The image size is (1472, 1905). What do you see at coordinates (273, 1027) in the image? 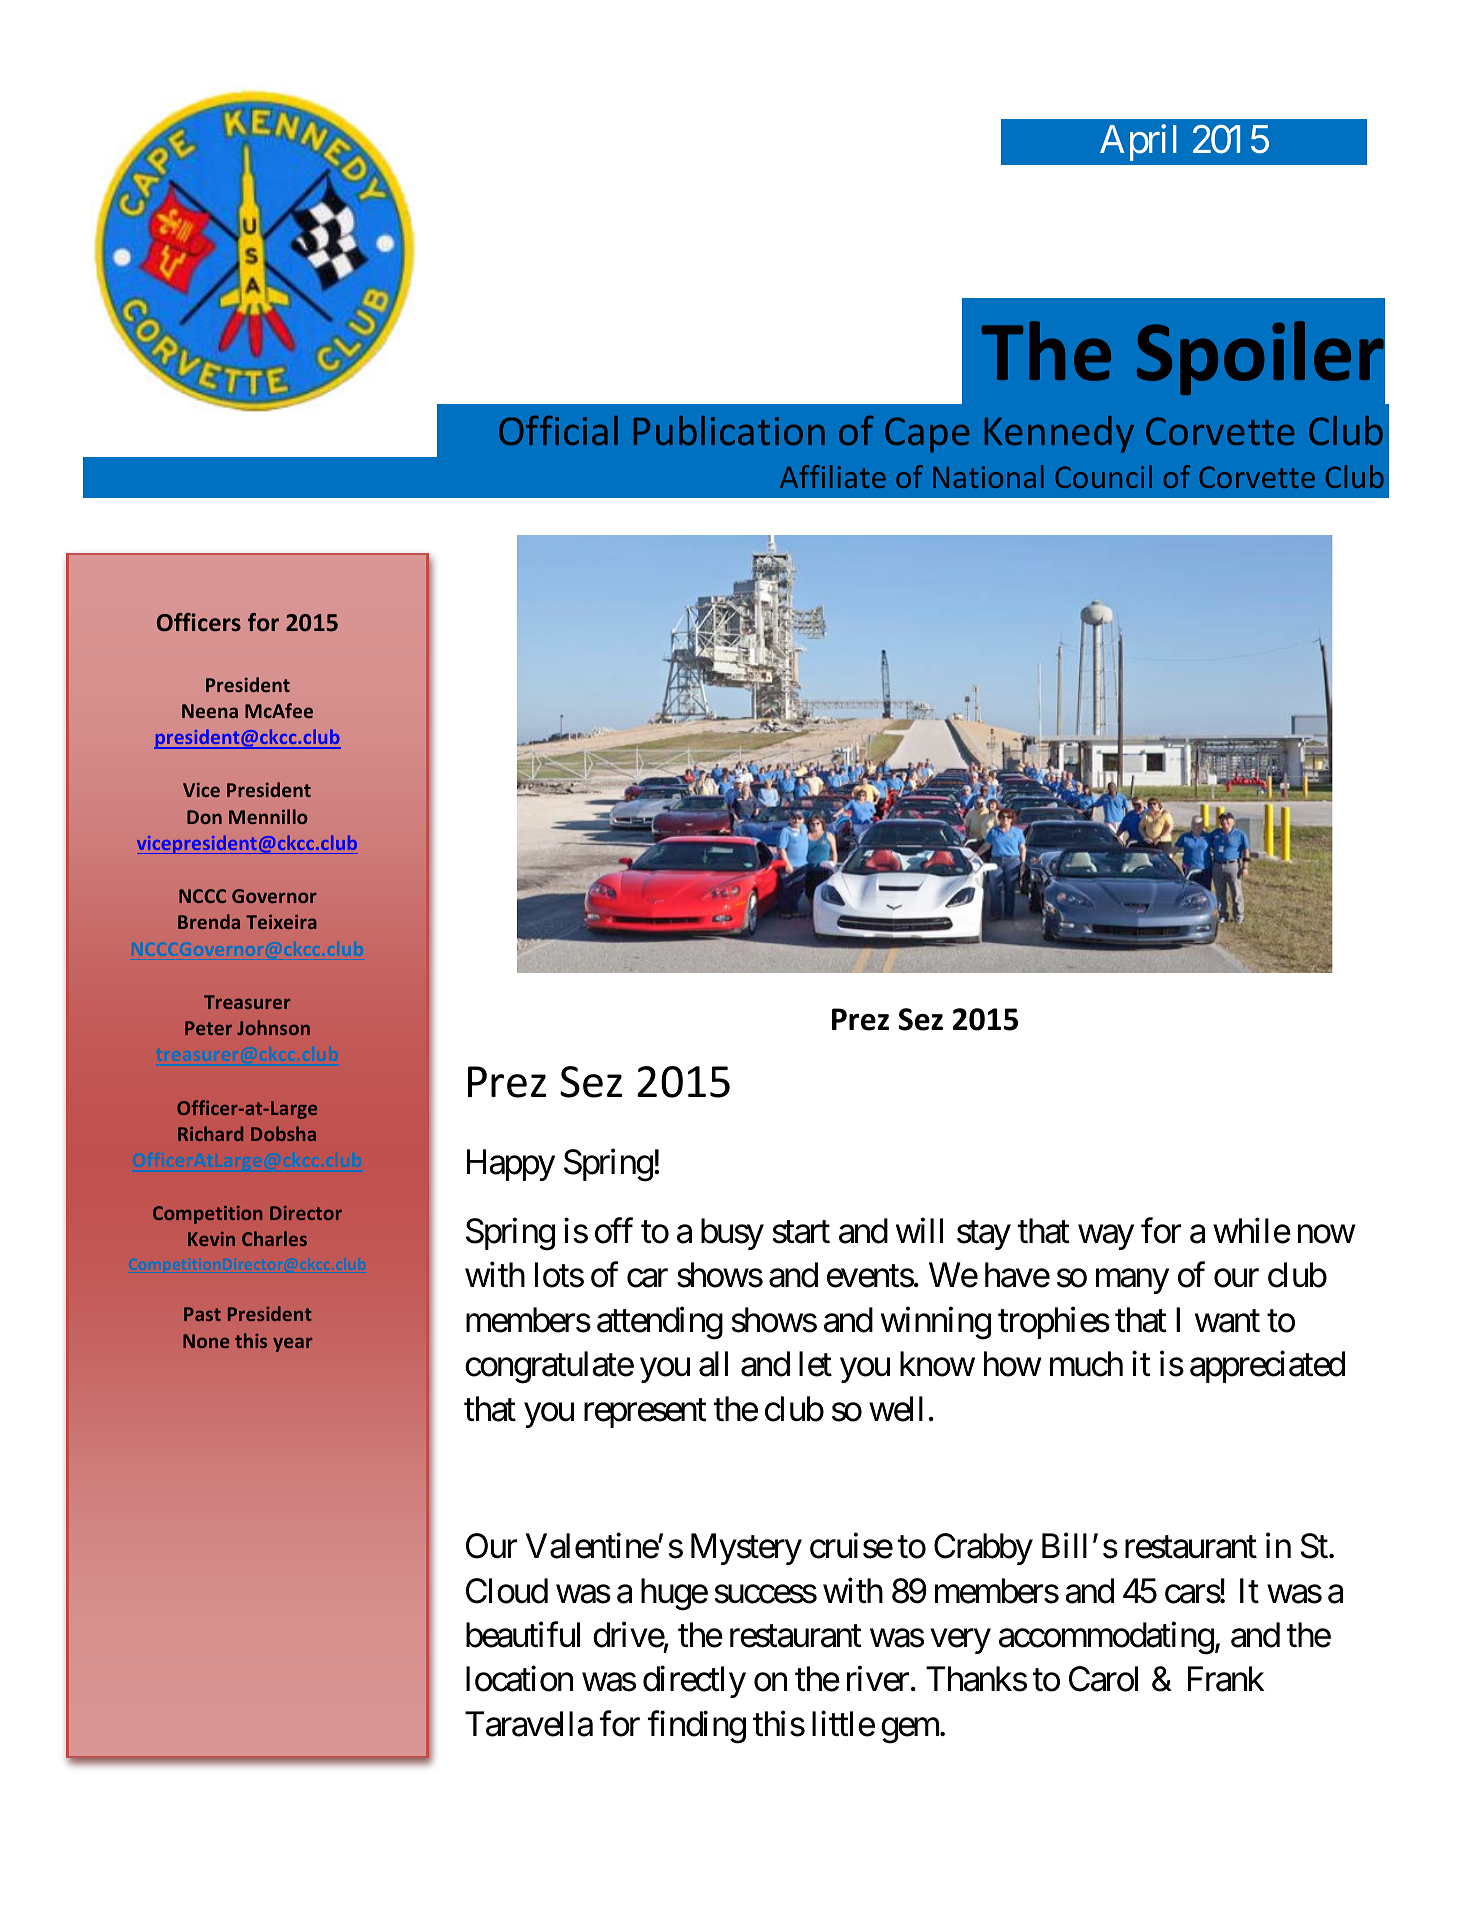
I see `Johnson` at bounding box center [273, 1027].
